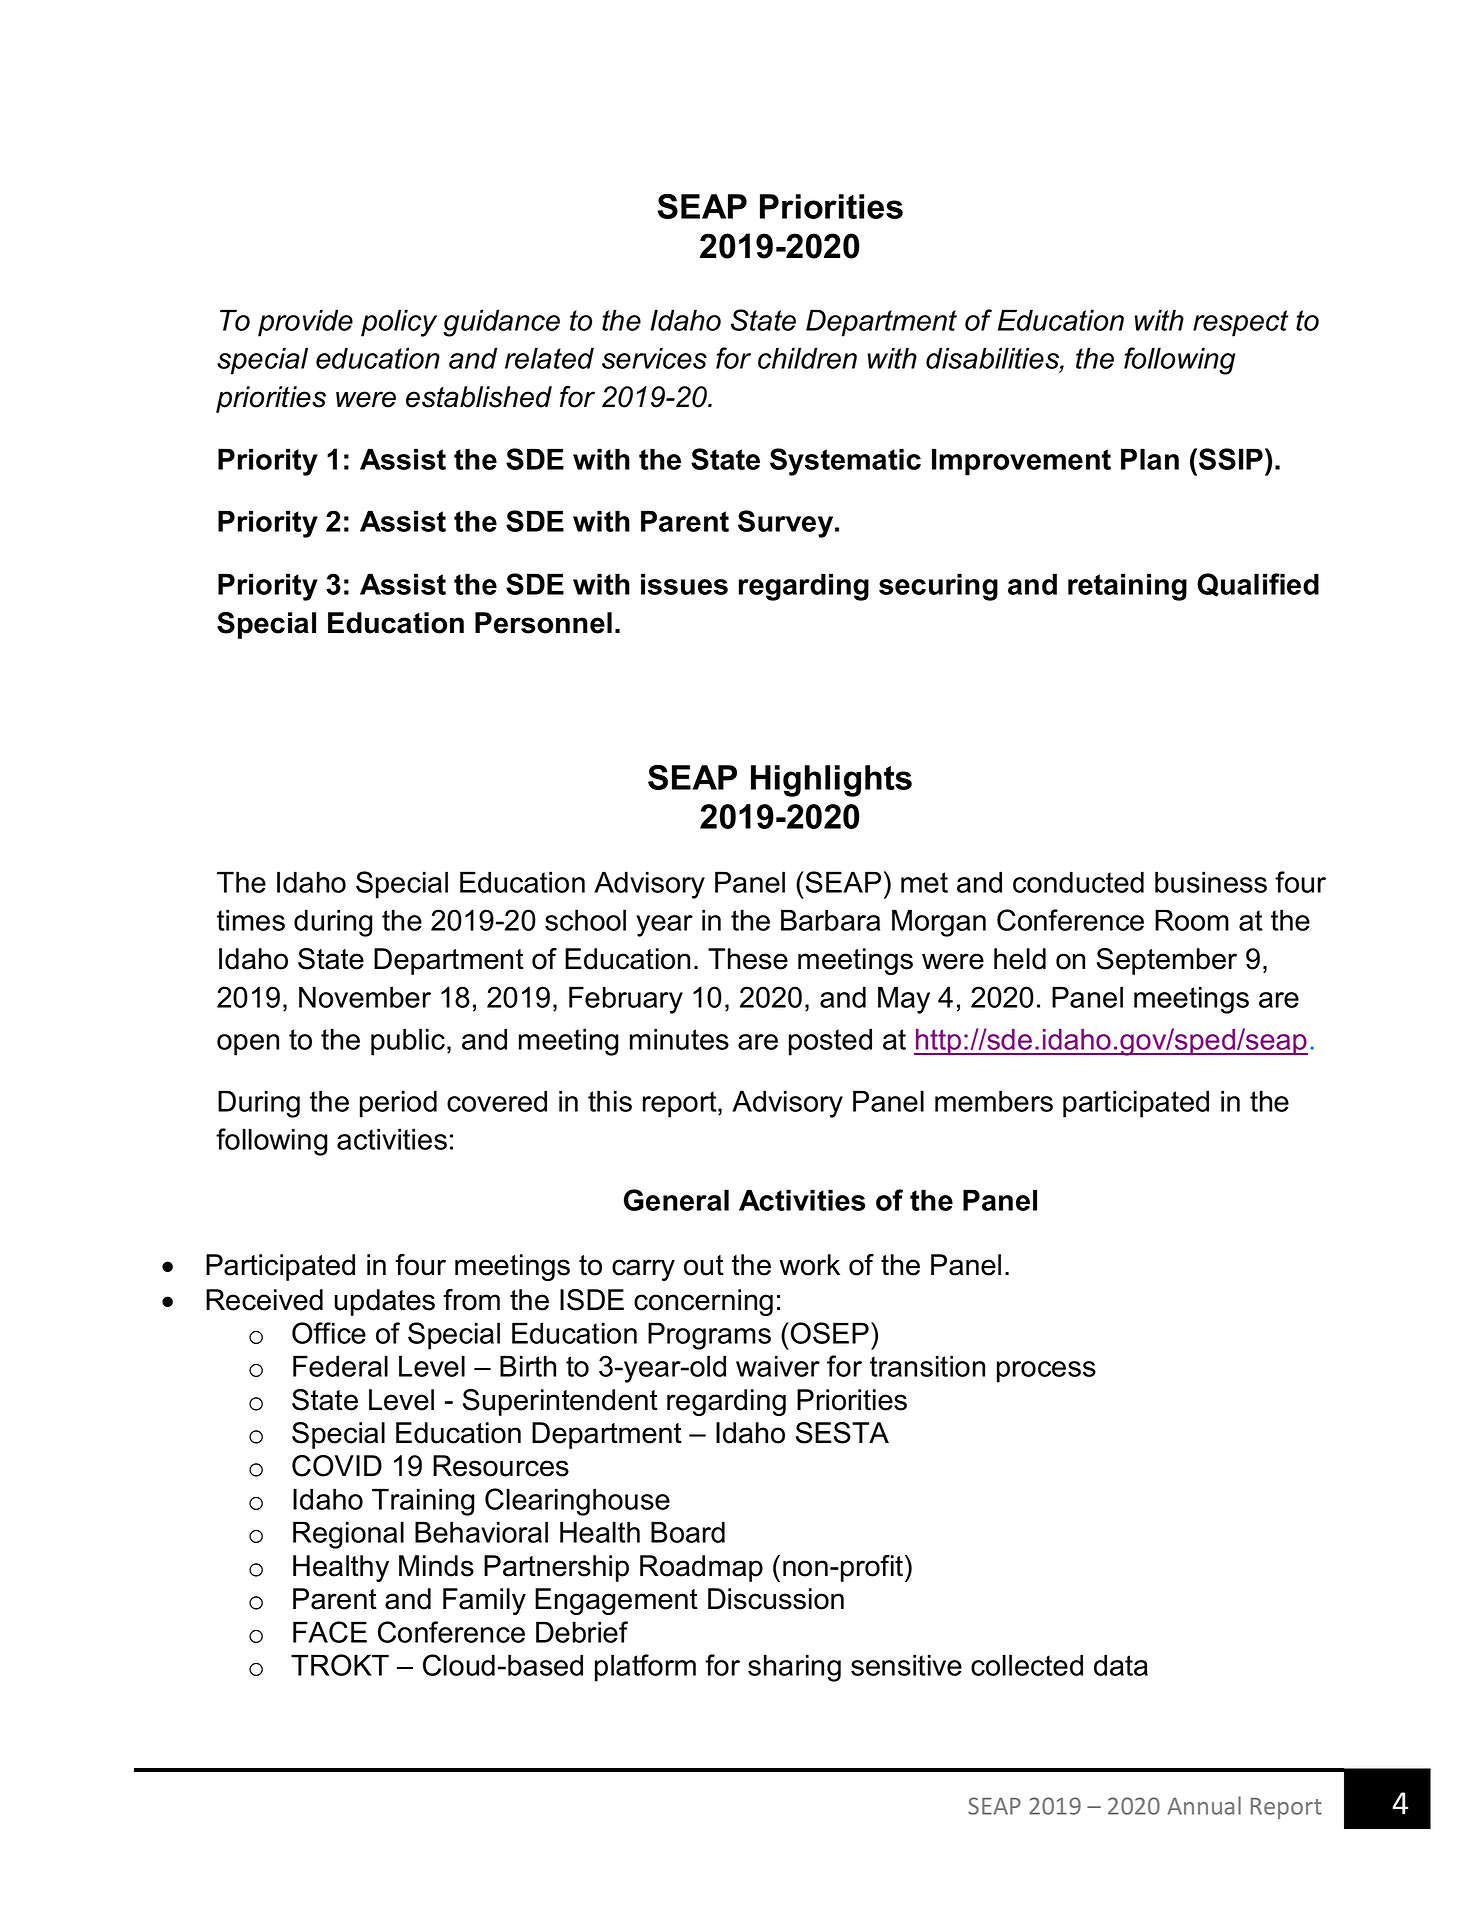 This document has height=1907, width=1474. What do you see at coordinates (408, 1042) in the document?
I see `public` at bounding box center [408, 1042].
